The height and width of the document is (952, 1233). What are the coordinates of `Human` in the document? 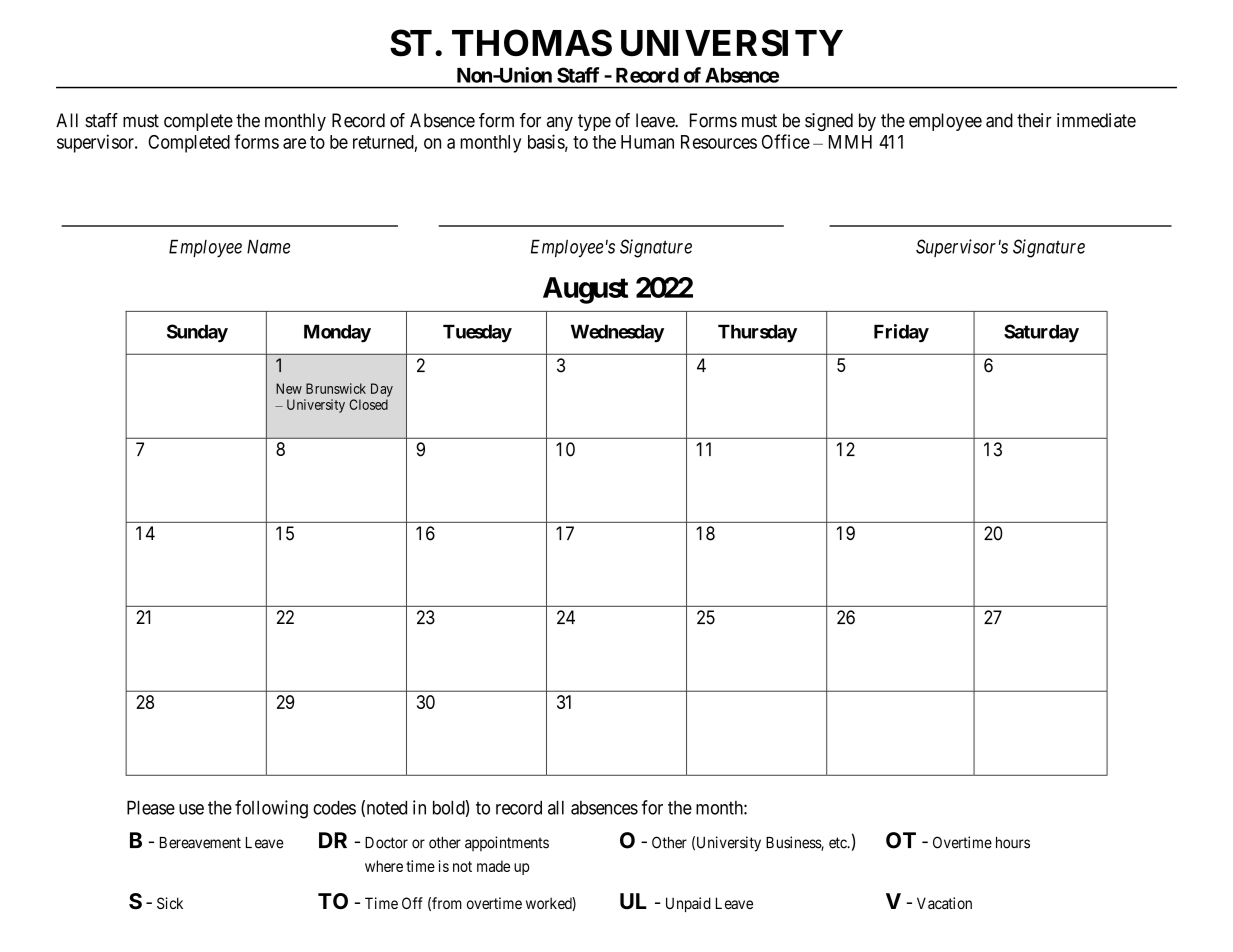 It's located at (647, 142).
